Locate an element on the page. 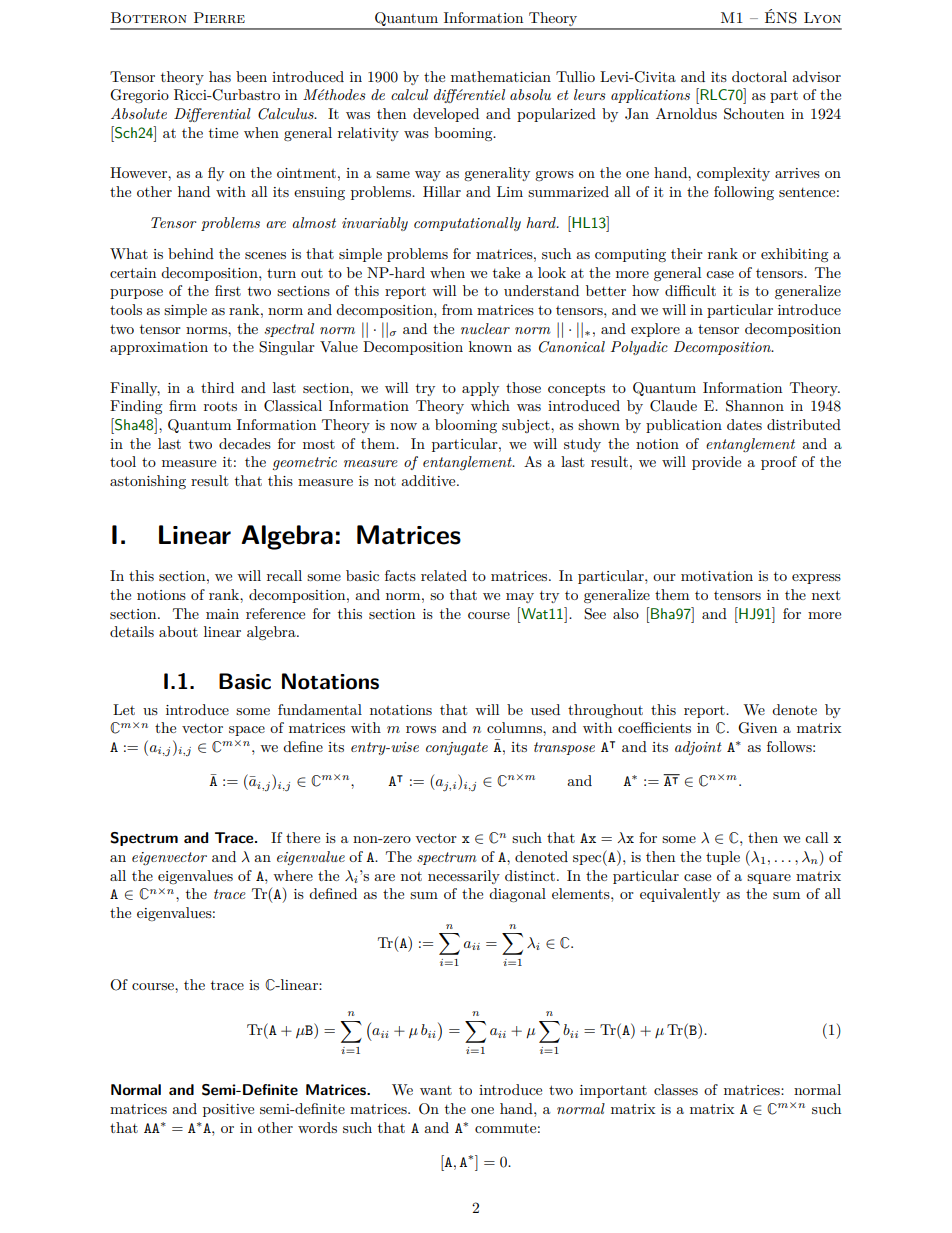  has is located at coordinates (220, 76).
